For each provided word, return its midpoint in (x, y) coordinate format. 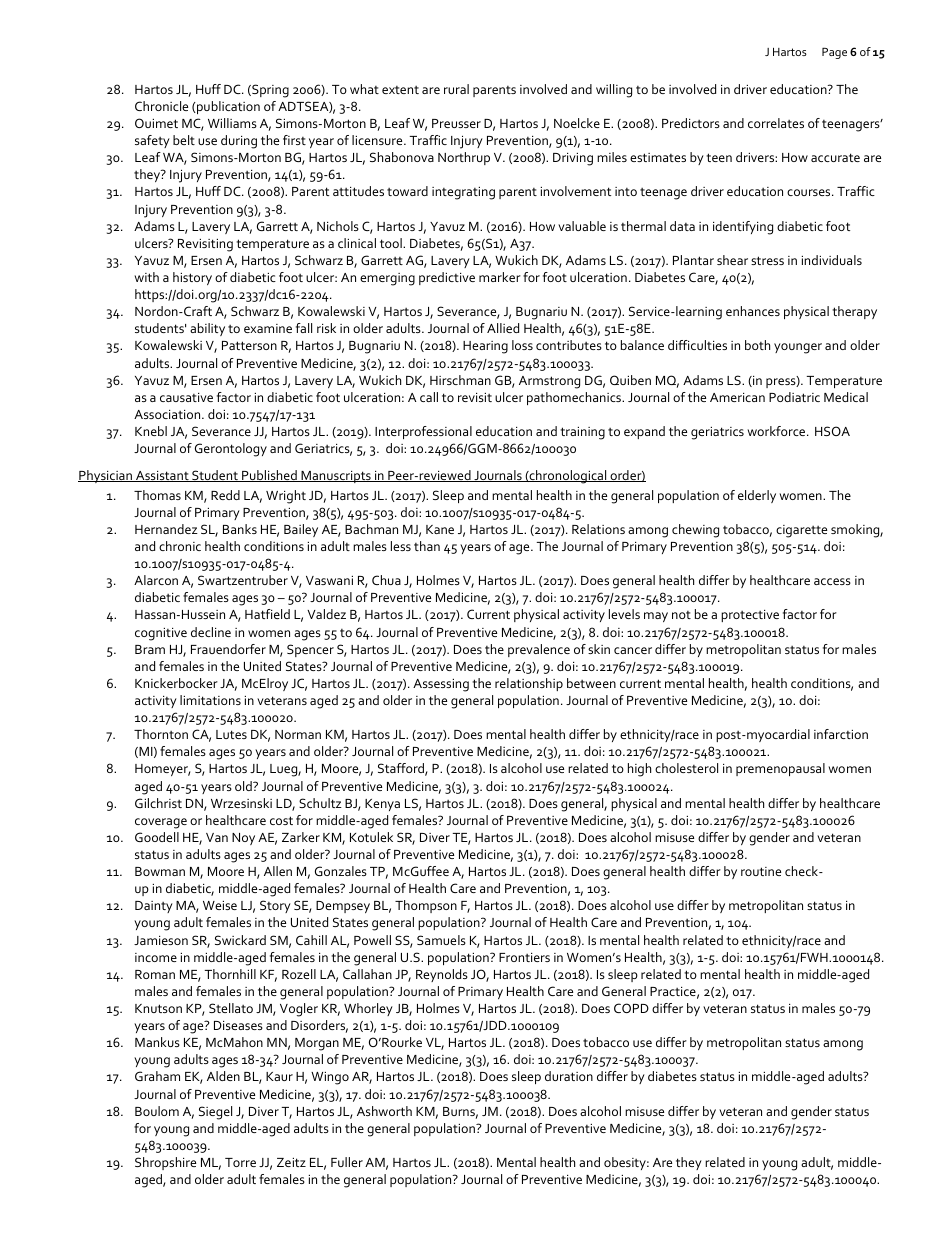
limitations (210, 700)
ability (207, 329)
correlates (776, 123)
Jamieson (161, 940)
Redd (225, 495)
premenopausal (780, 769)
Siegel (215, 1113)
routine (761, 871)
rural (456, 89)
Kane (440, 529)
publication (227, 107)
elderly (757, 496)
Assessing (441, 685)
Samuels (441, 940)
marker (500, 277)
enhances (753, 311)
